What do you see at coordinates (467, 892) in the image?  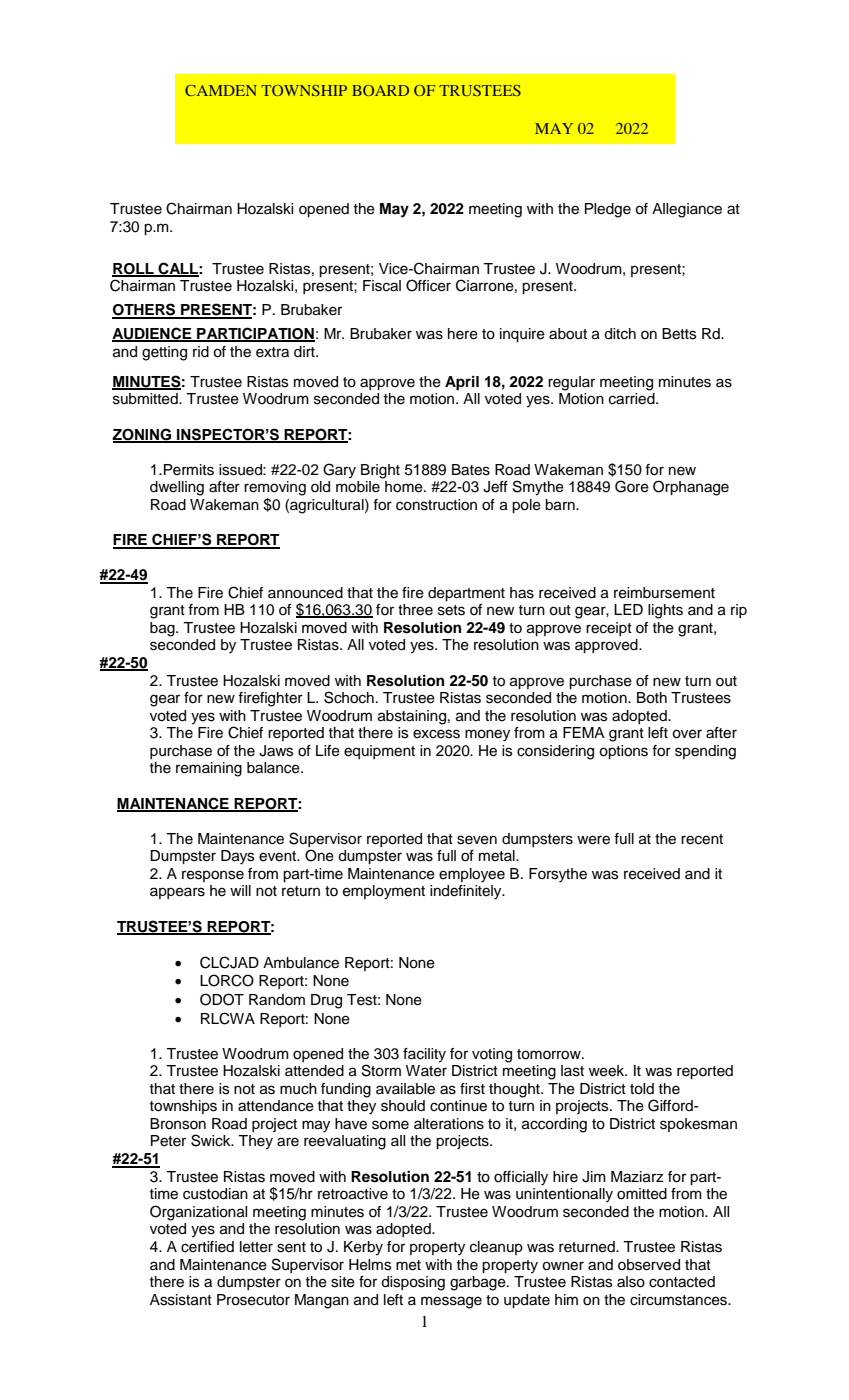 I see `indefinitely` at bounding box center [467, 892].
